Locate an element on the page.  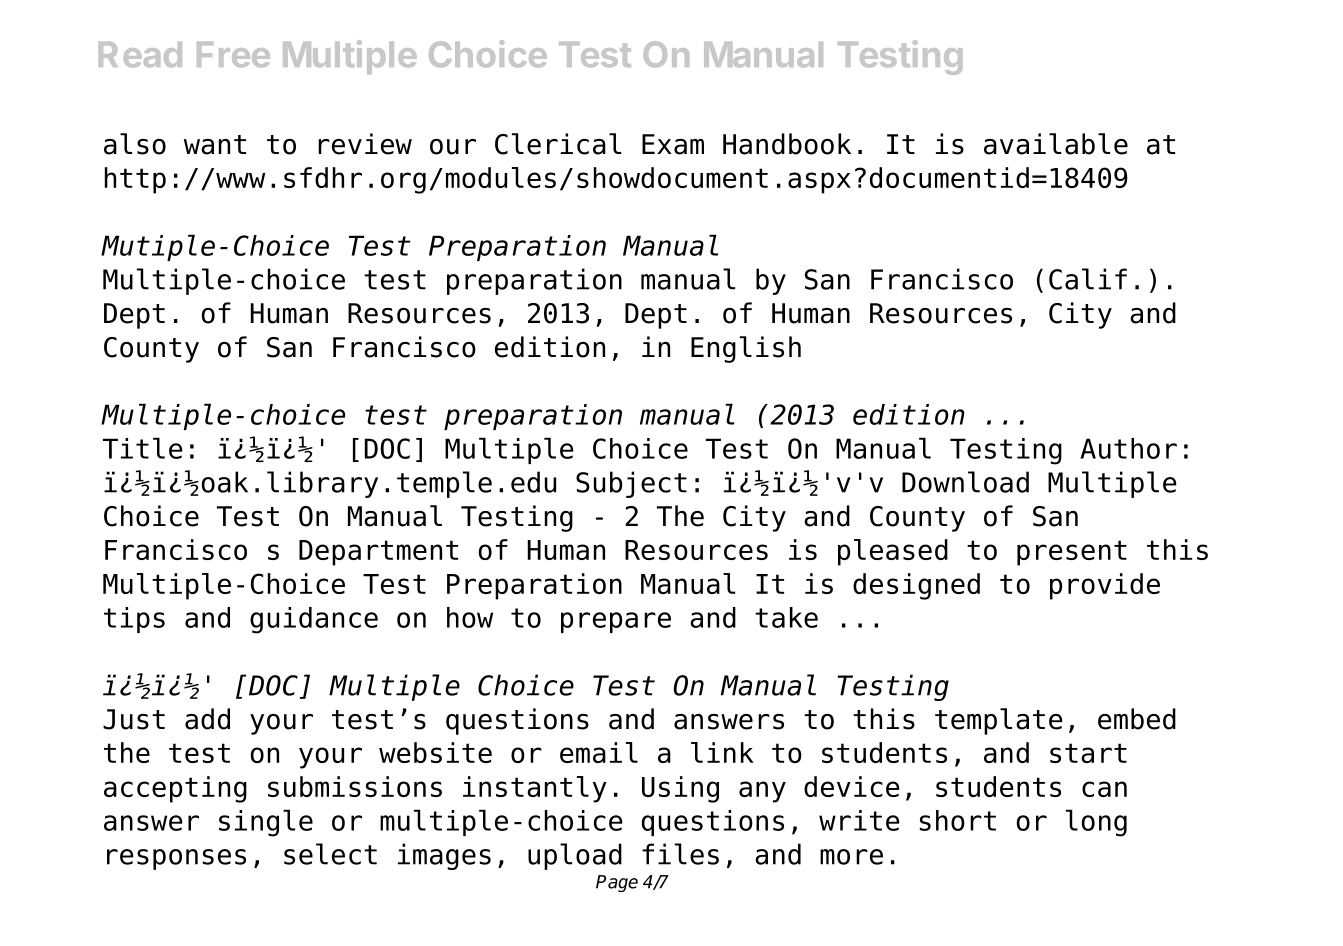
Calif is located at coordinates (1088, 279).
